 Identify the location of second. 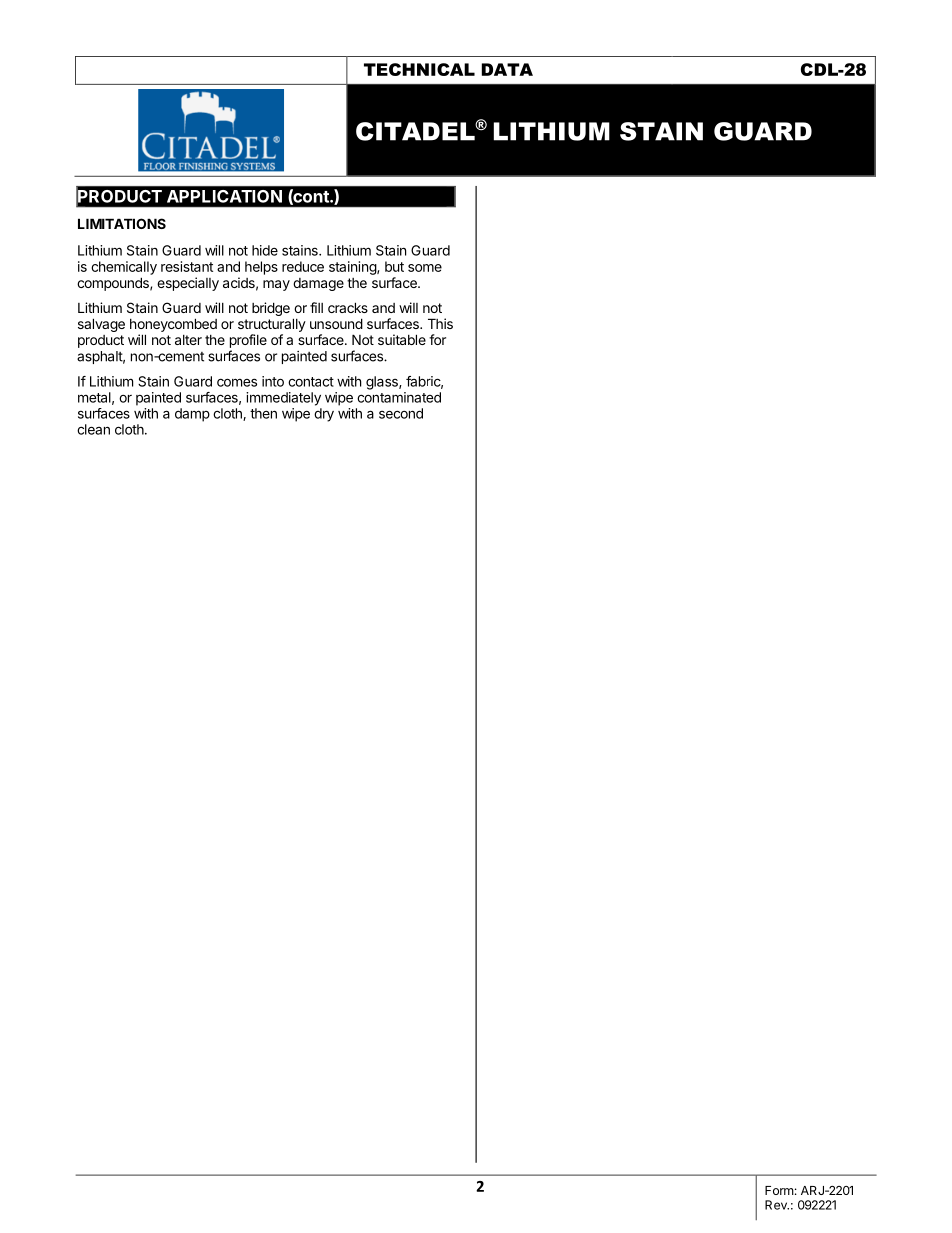
(401, 413).
